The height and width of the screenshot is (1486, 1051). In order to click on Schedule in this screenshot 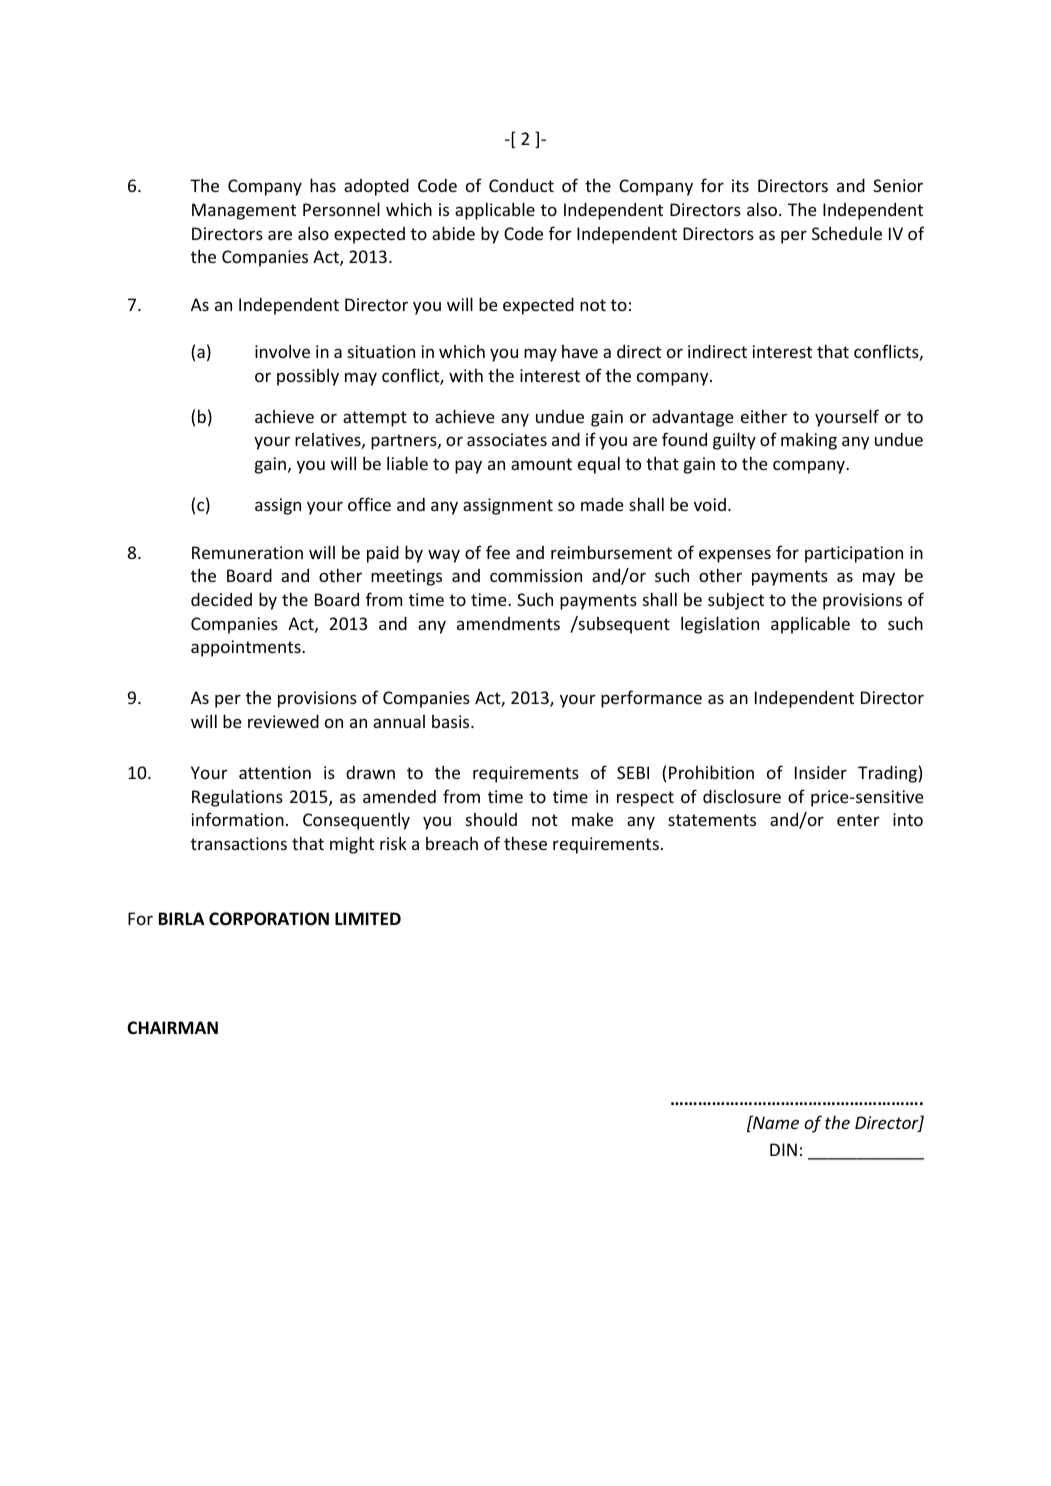, I will do `click(847, 233)`.
